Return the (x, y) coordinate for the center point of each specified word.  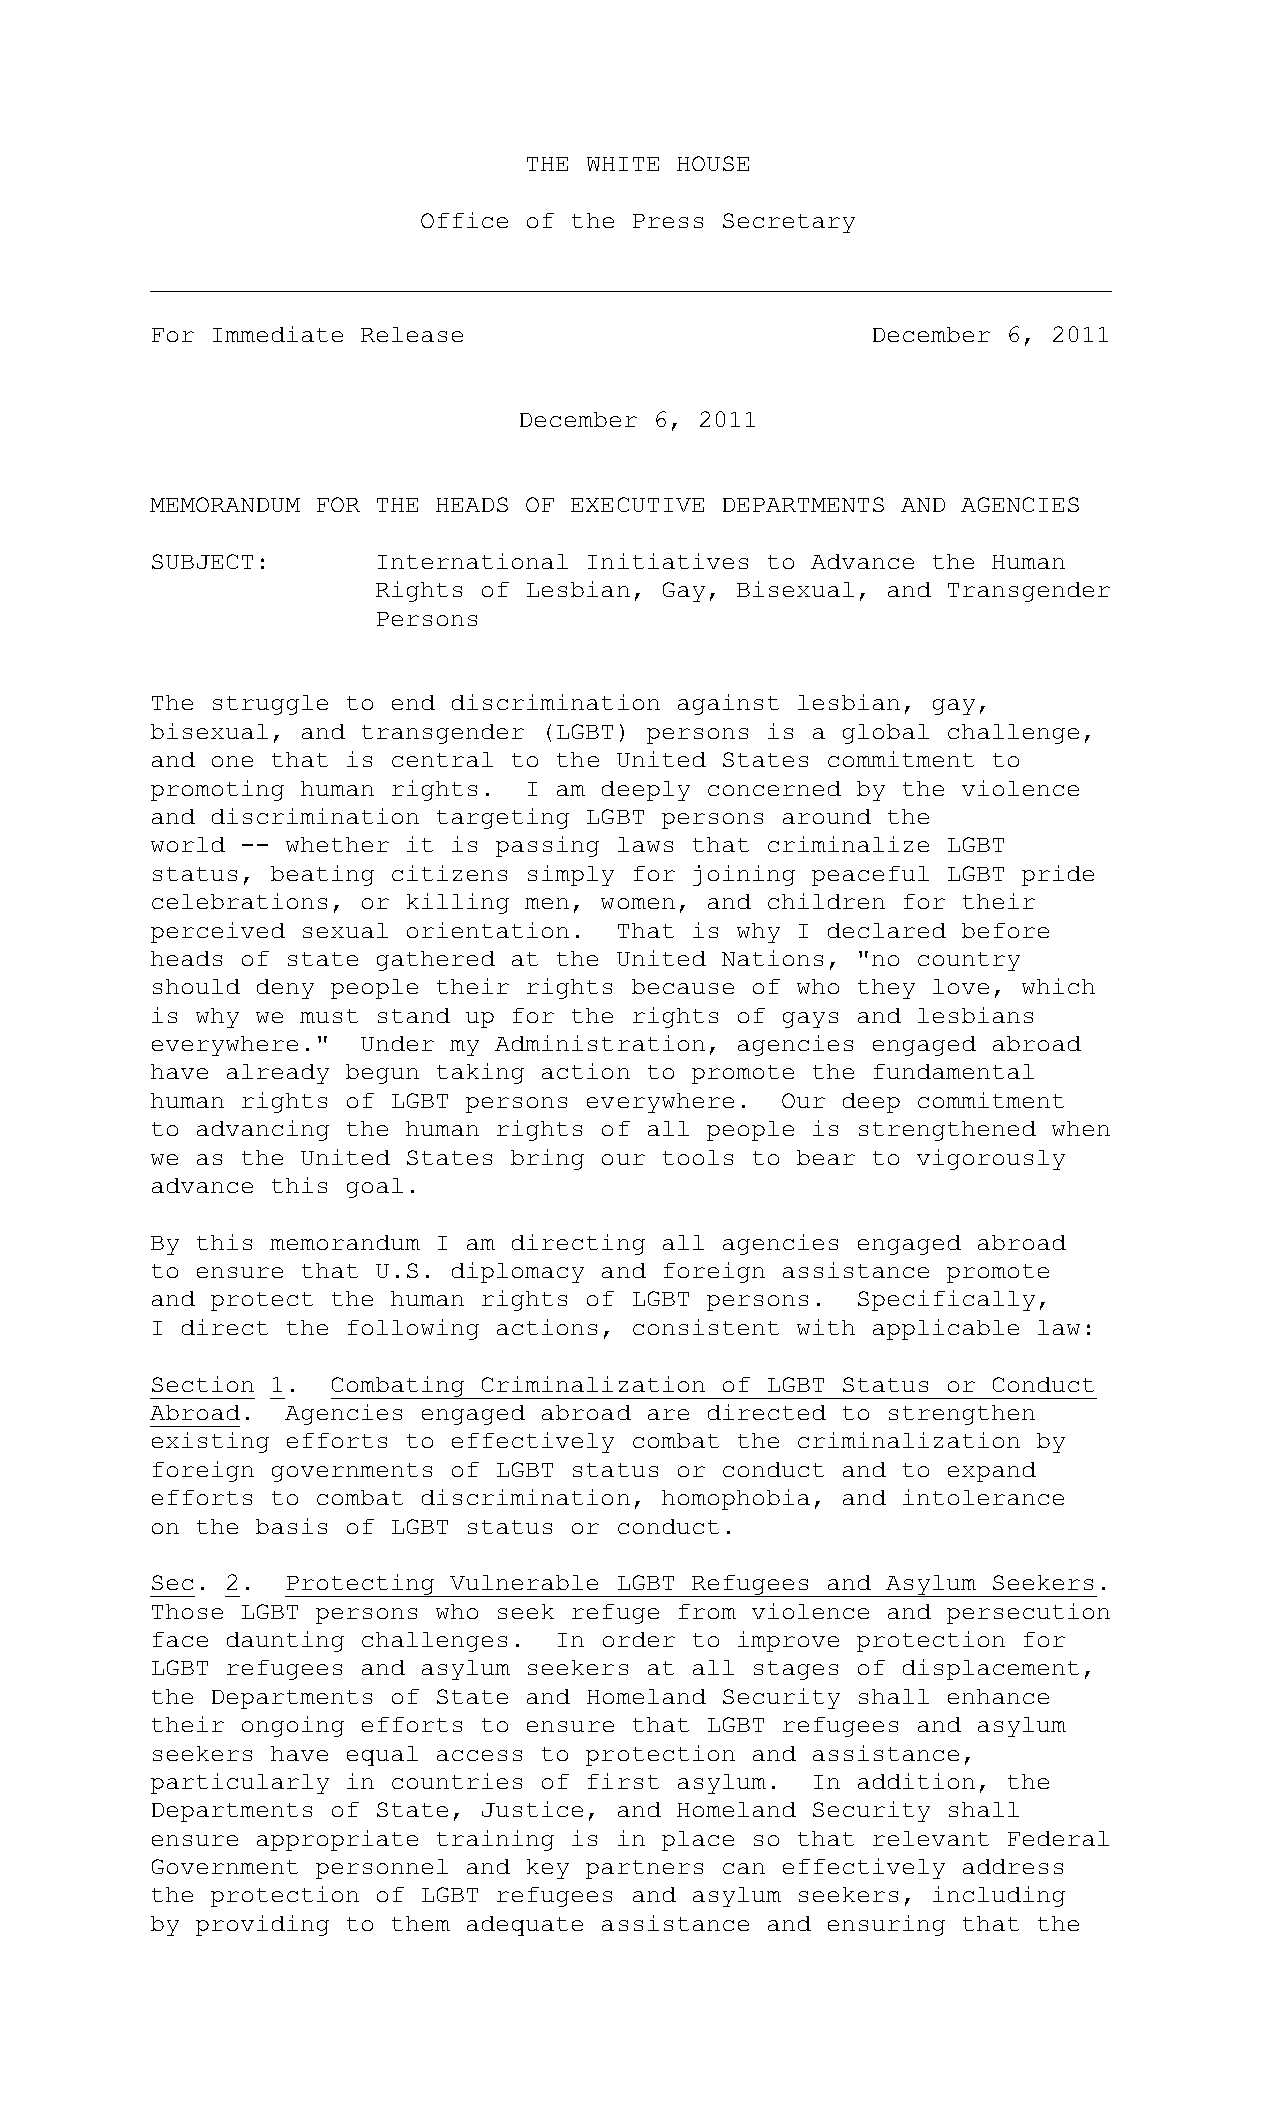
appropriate (337, 1840)
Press (668, 221)
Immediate (278, 334)
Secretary (789, 223)
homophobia (736, 1499)
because (683, 986)
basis (291, 1526)
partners (644, 1869)
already (278, 1074)
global (886, 734)
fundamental (954, 1071)
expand (992, 1472)
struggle (270, 705)
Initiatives (668, 561)
